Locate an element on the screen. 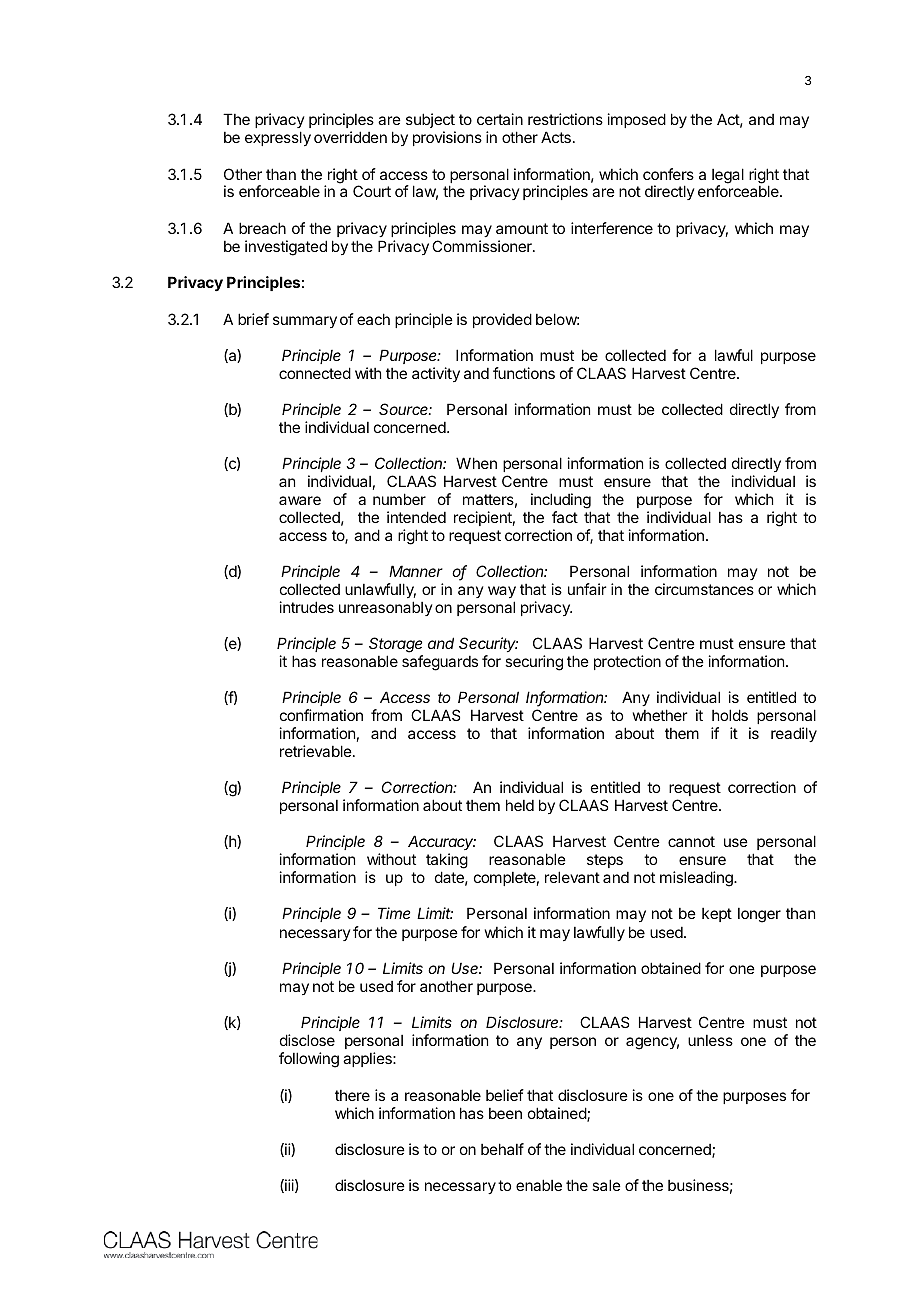 This screenshot has width=924, height=1307. legal is located at coordinates (728, 177).
